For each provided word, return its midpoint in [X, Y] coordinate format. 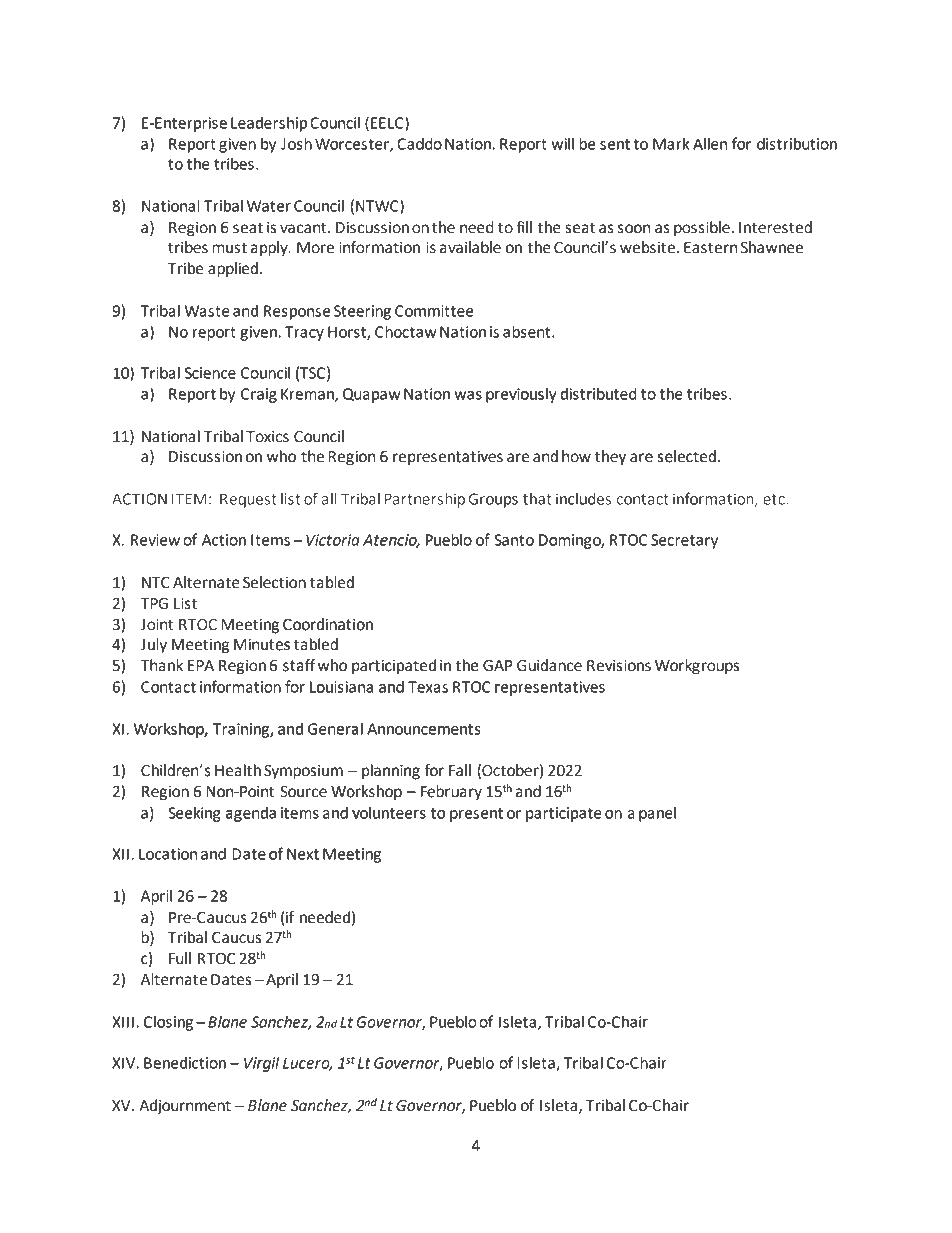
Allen [710, 143]
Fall [460, 770]
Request [248, 500]
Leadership [269, 124]
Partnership [425, 500]
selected [686, 456]
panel [657, 814]
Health [238, 770]
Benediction [185, 1063]
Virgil [261, 1064]
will [562, 143]
